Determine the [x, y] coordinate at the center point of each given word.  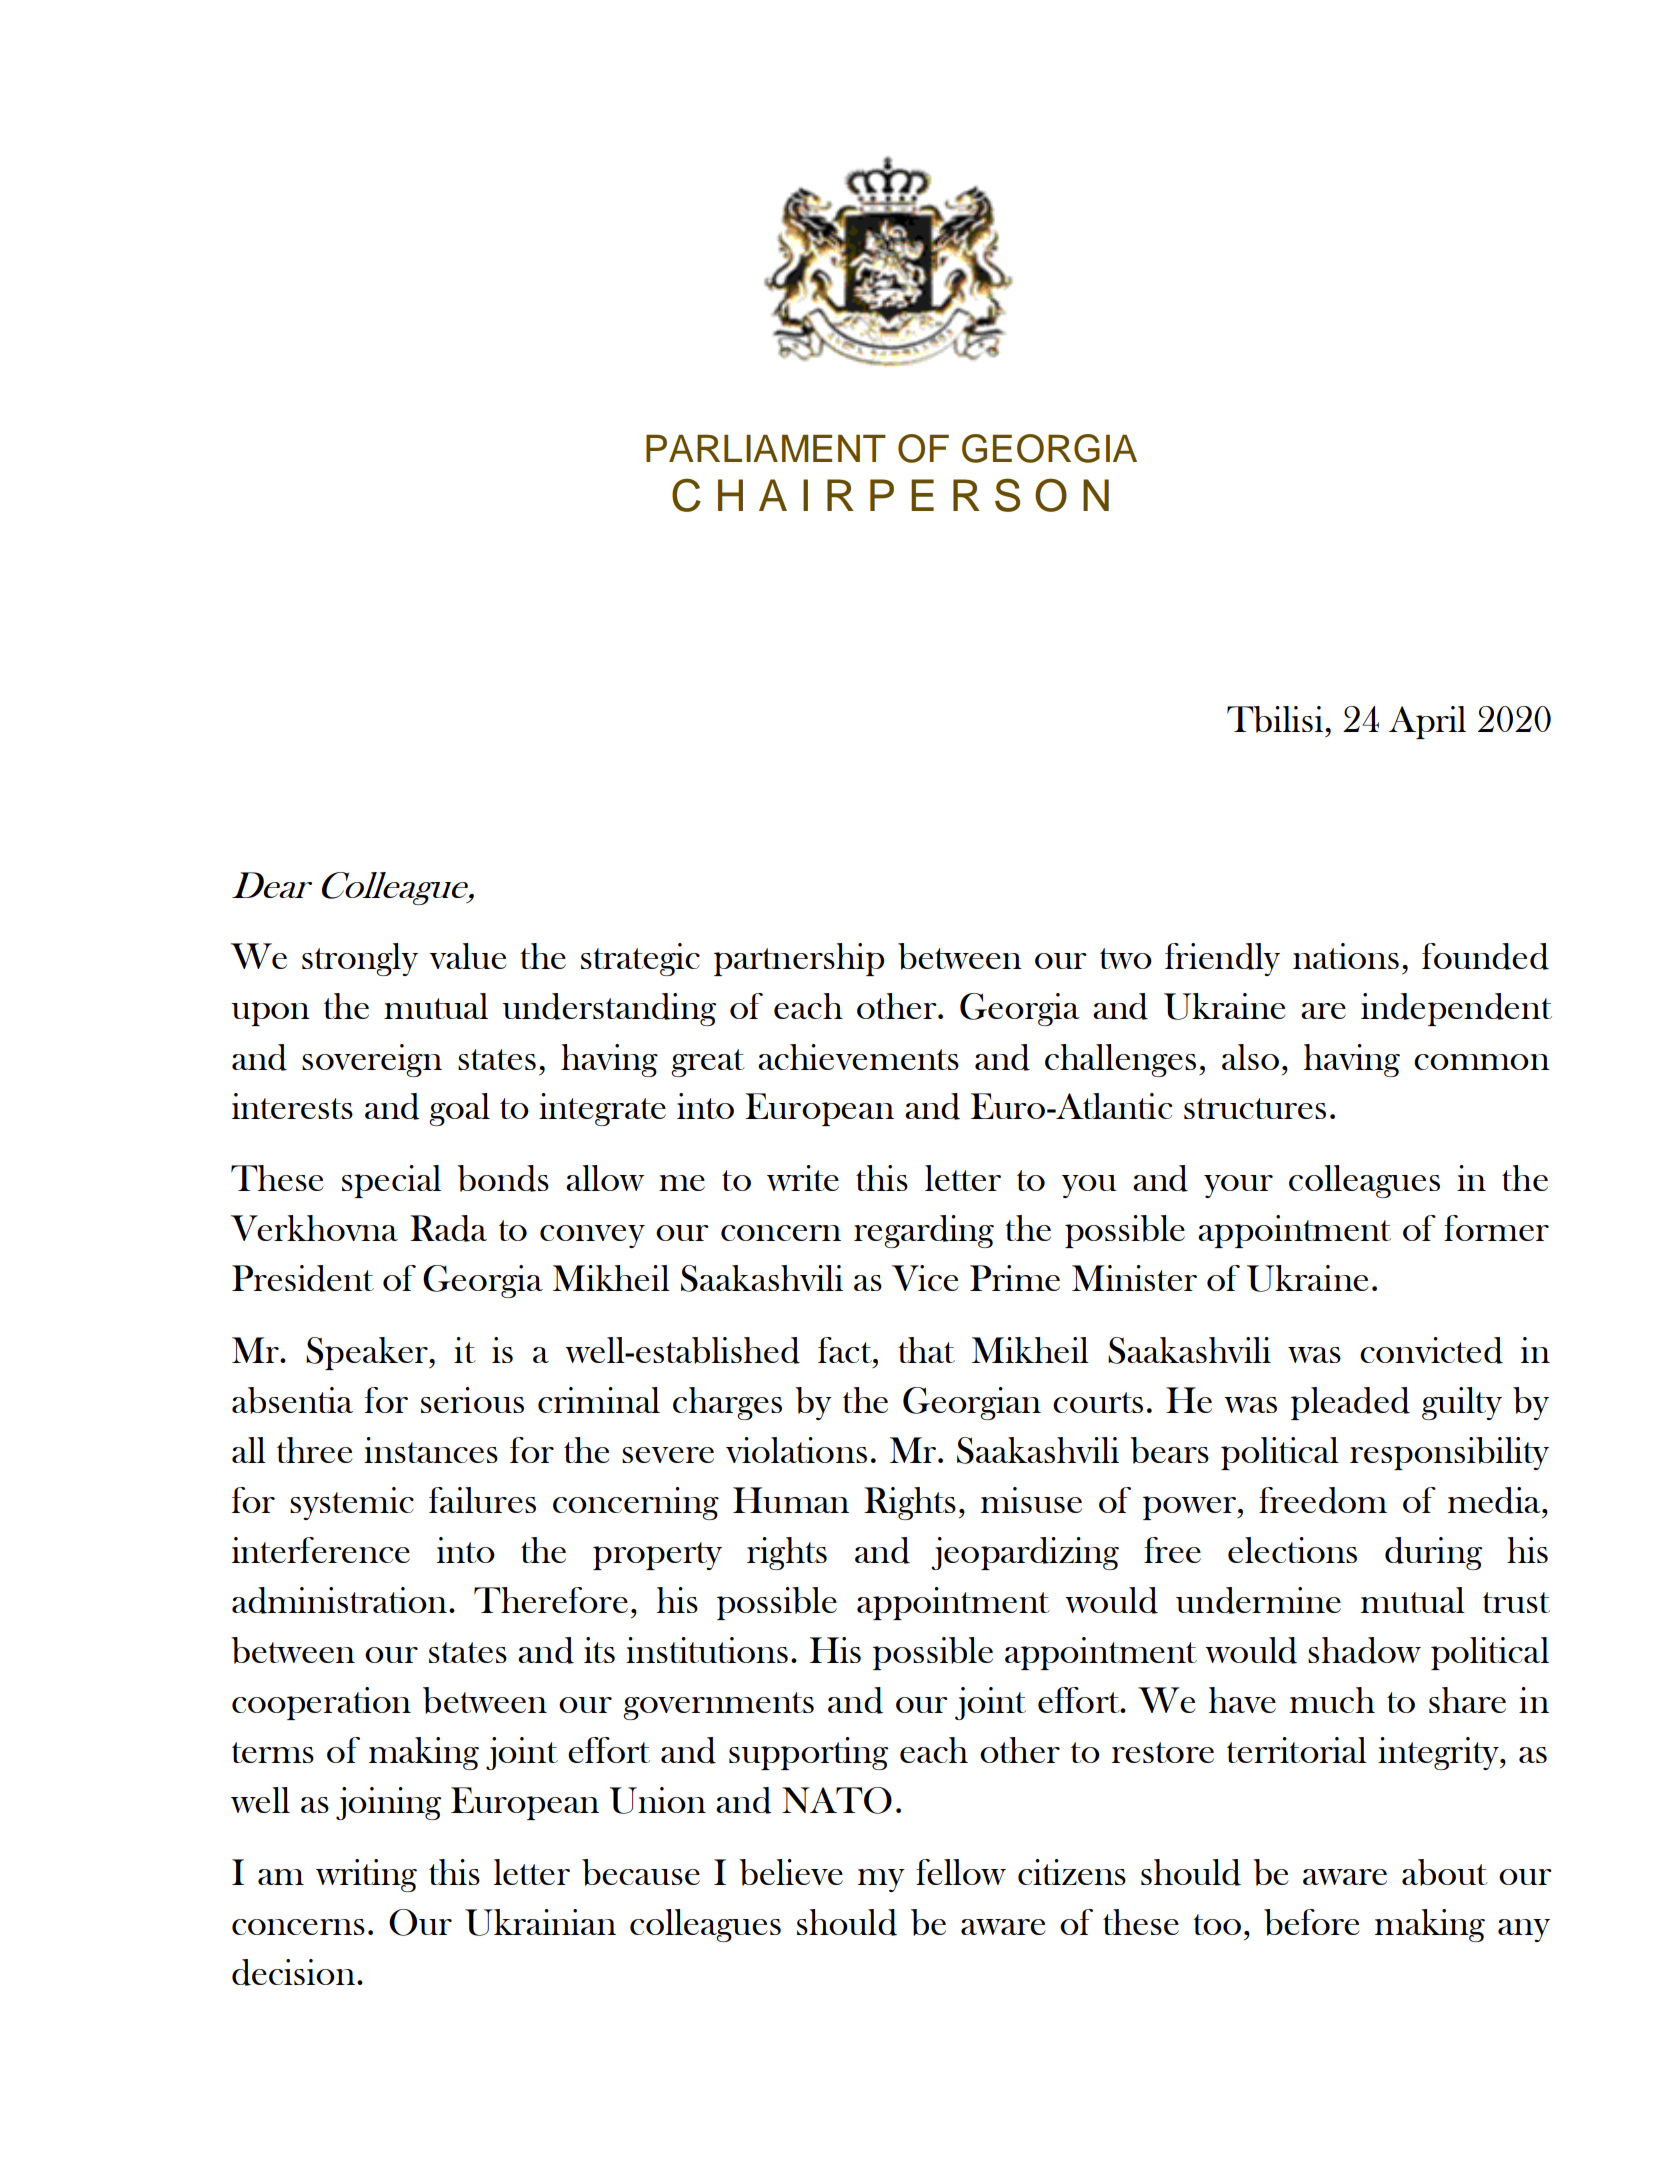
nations [1346, 956]
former [1496, 1228]
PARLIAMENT [766, 448]
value [467, 956]
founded [1485, 956]
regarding [924, 1231]
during [1433, 1553]
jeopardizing [1025, 1553]
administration [339, 1600]
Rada [448, 1228]
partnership [799, 959]
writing [366, 1875]
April [1427, 722]
